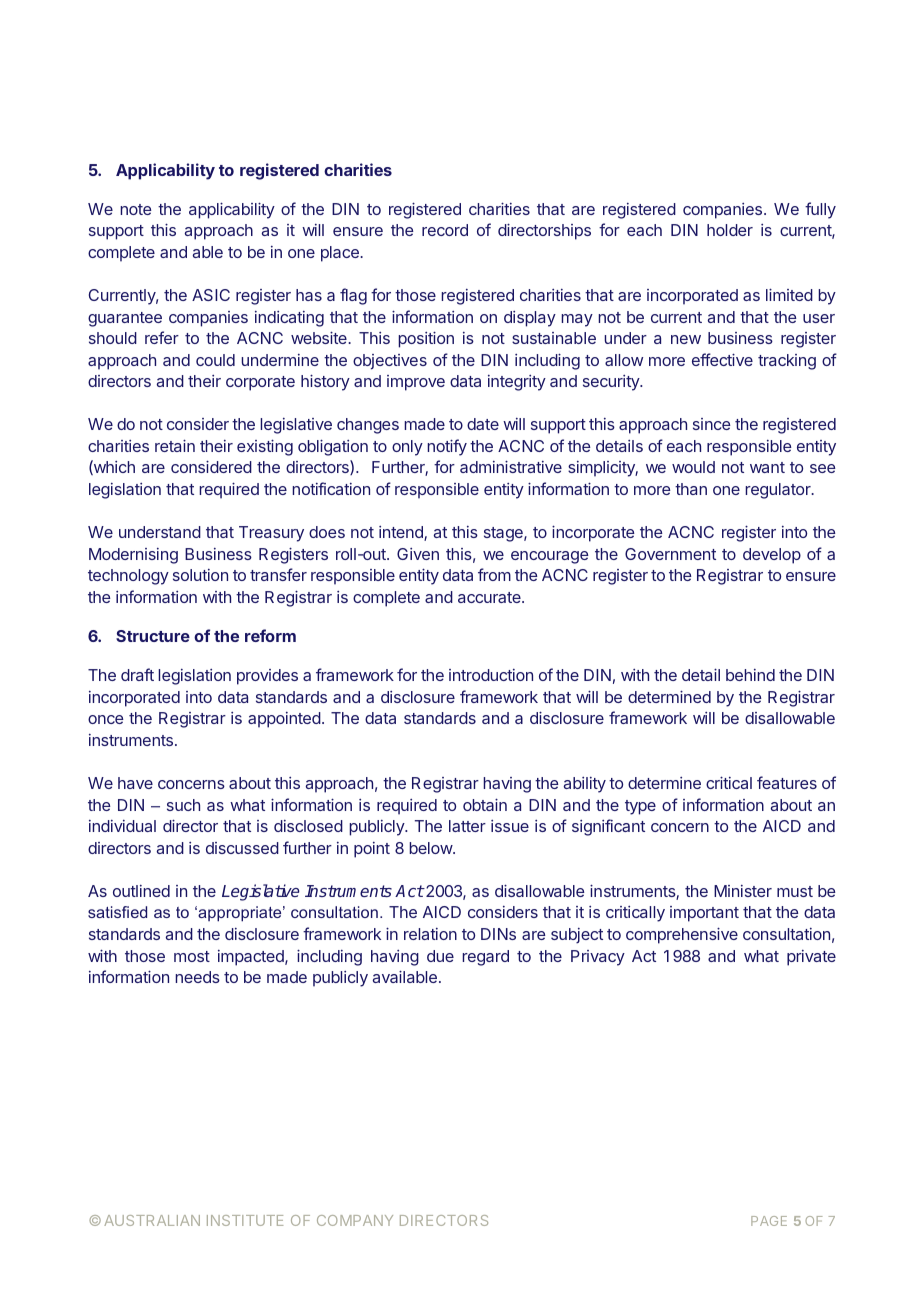 The height and width of the screenshot is (1308, 924). I want to click on want, so click(767, 467).
